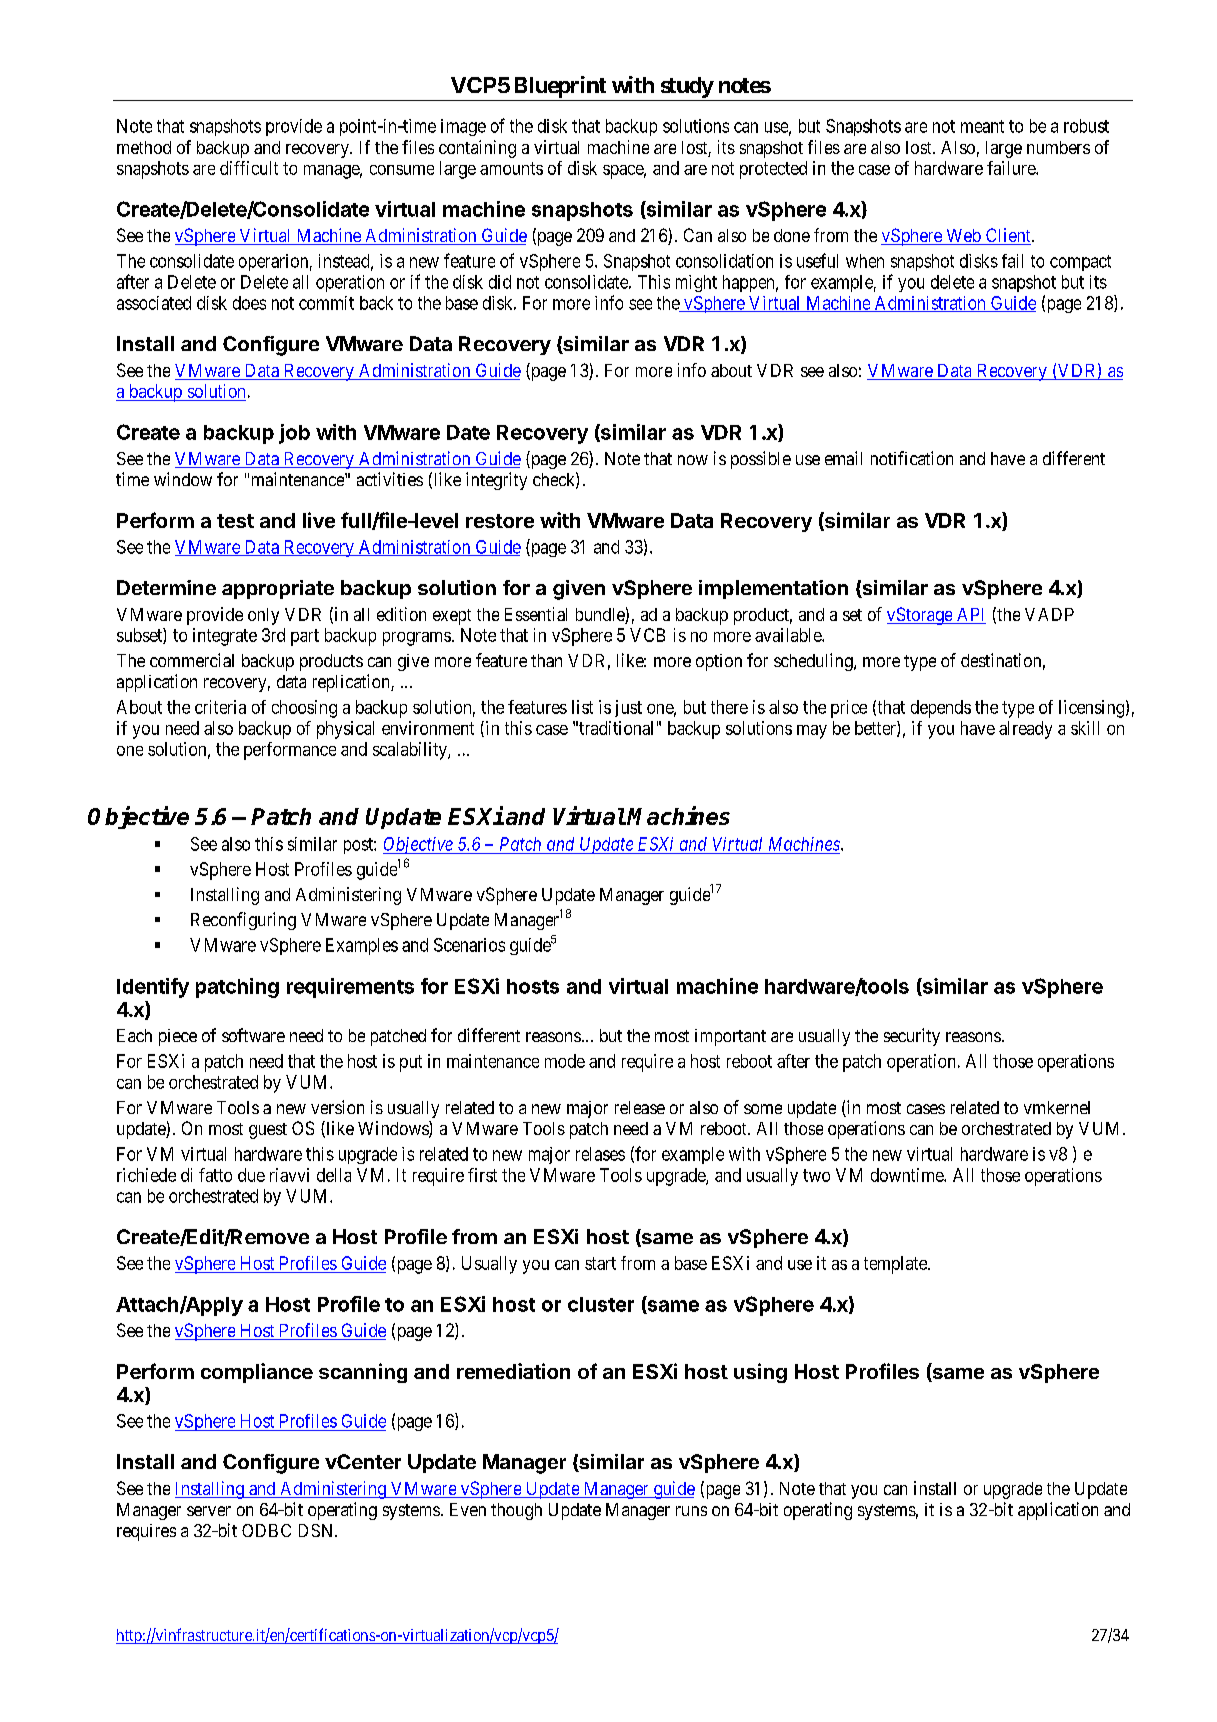 This screenshot has width=1217, height=1722. I want to click on just, so click(628, 708).
